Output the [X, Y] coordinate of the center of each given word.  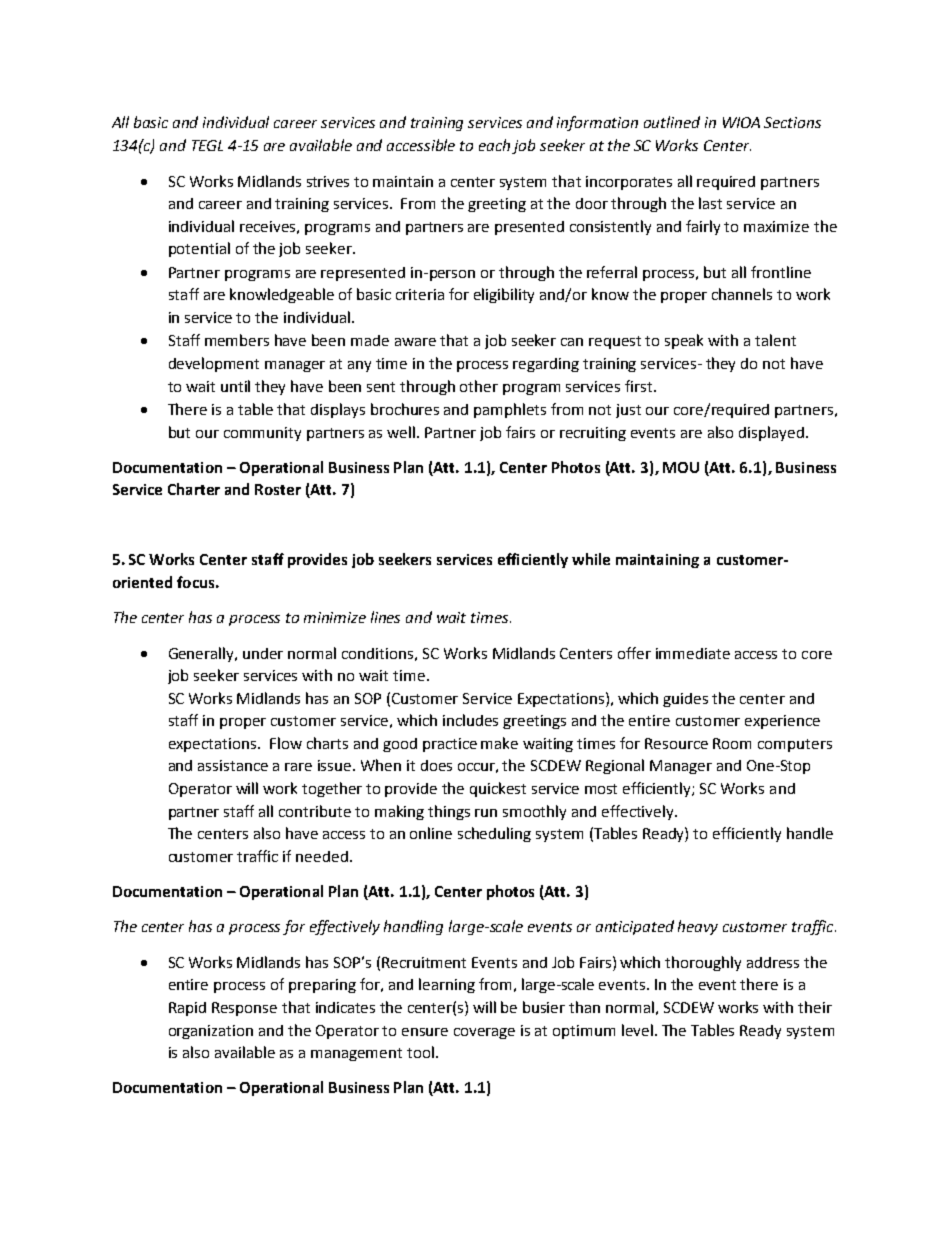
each [494, 145]
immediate [693, 653]
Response [244, 1009]
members [237, 340]
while [591, 559]
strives [328, 181]
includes [470, 720]
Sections [792, 122]
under [263, 653]
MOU [681, 467]
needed [322, 856]
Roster [278, 489]
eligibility [504, 295]
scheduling [494, 834]
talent [775, 340]
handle [810, 833]
